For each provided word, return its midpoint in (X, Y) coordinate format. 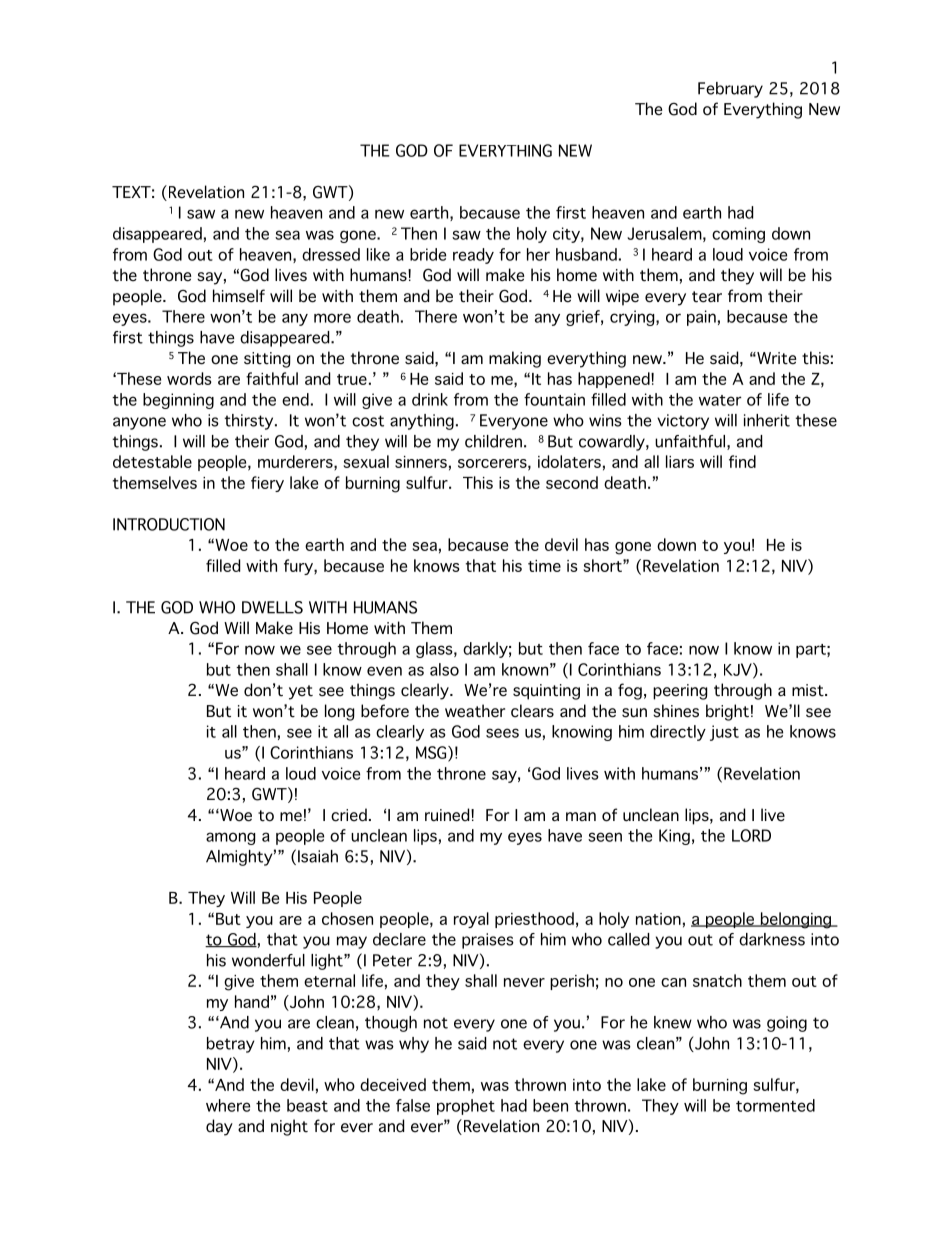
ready (473, 256)
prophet (466, 1107)
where (228, 1105)
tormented (775, 1105)
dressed (331, 254)
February (730, 90)
